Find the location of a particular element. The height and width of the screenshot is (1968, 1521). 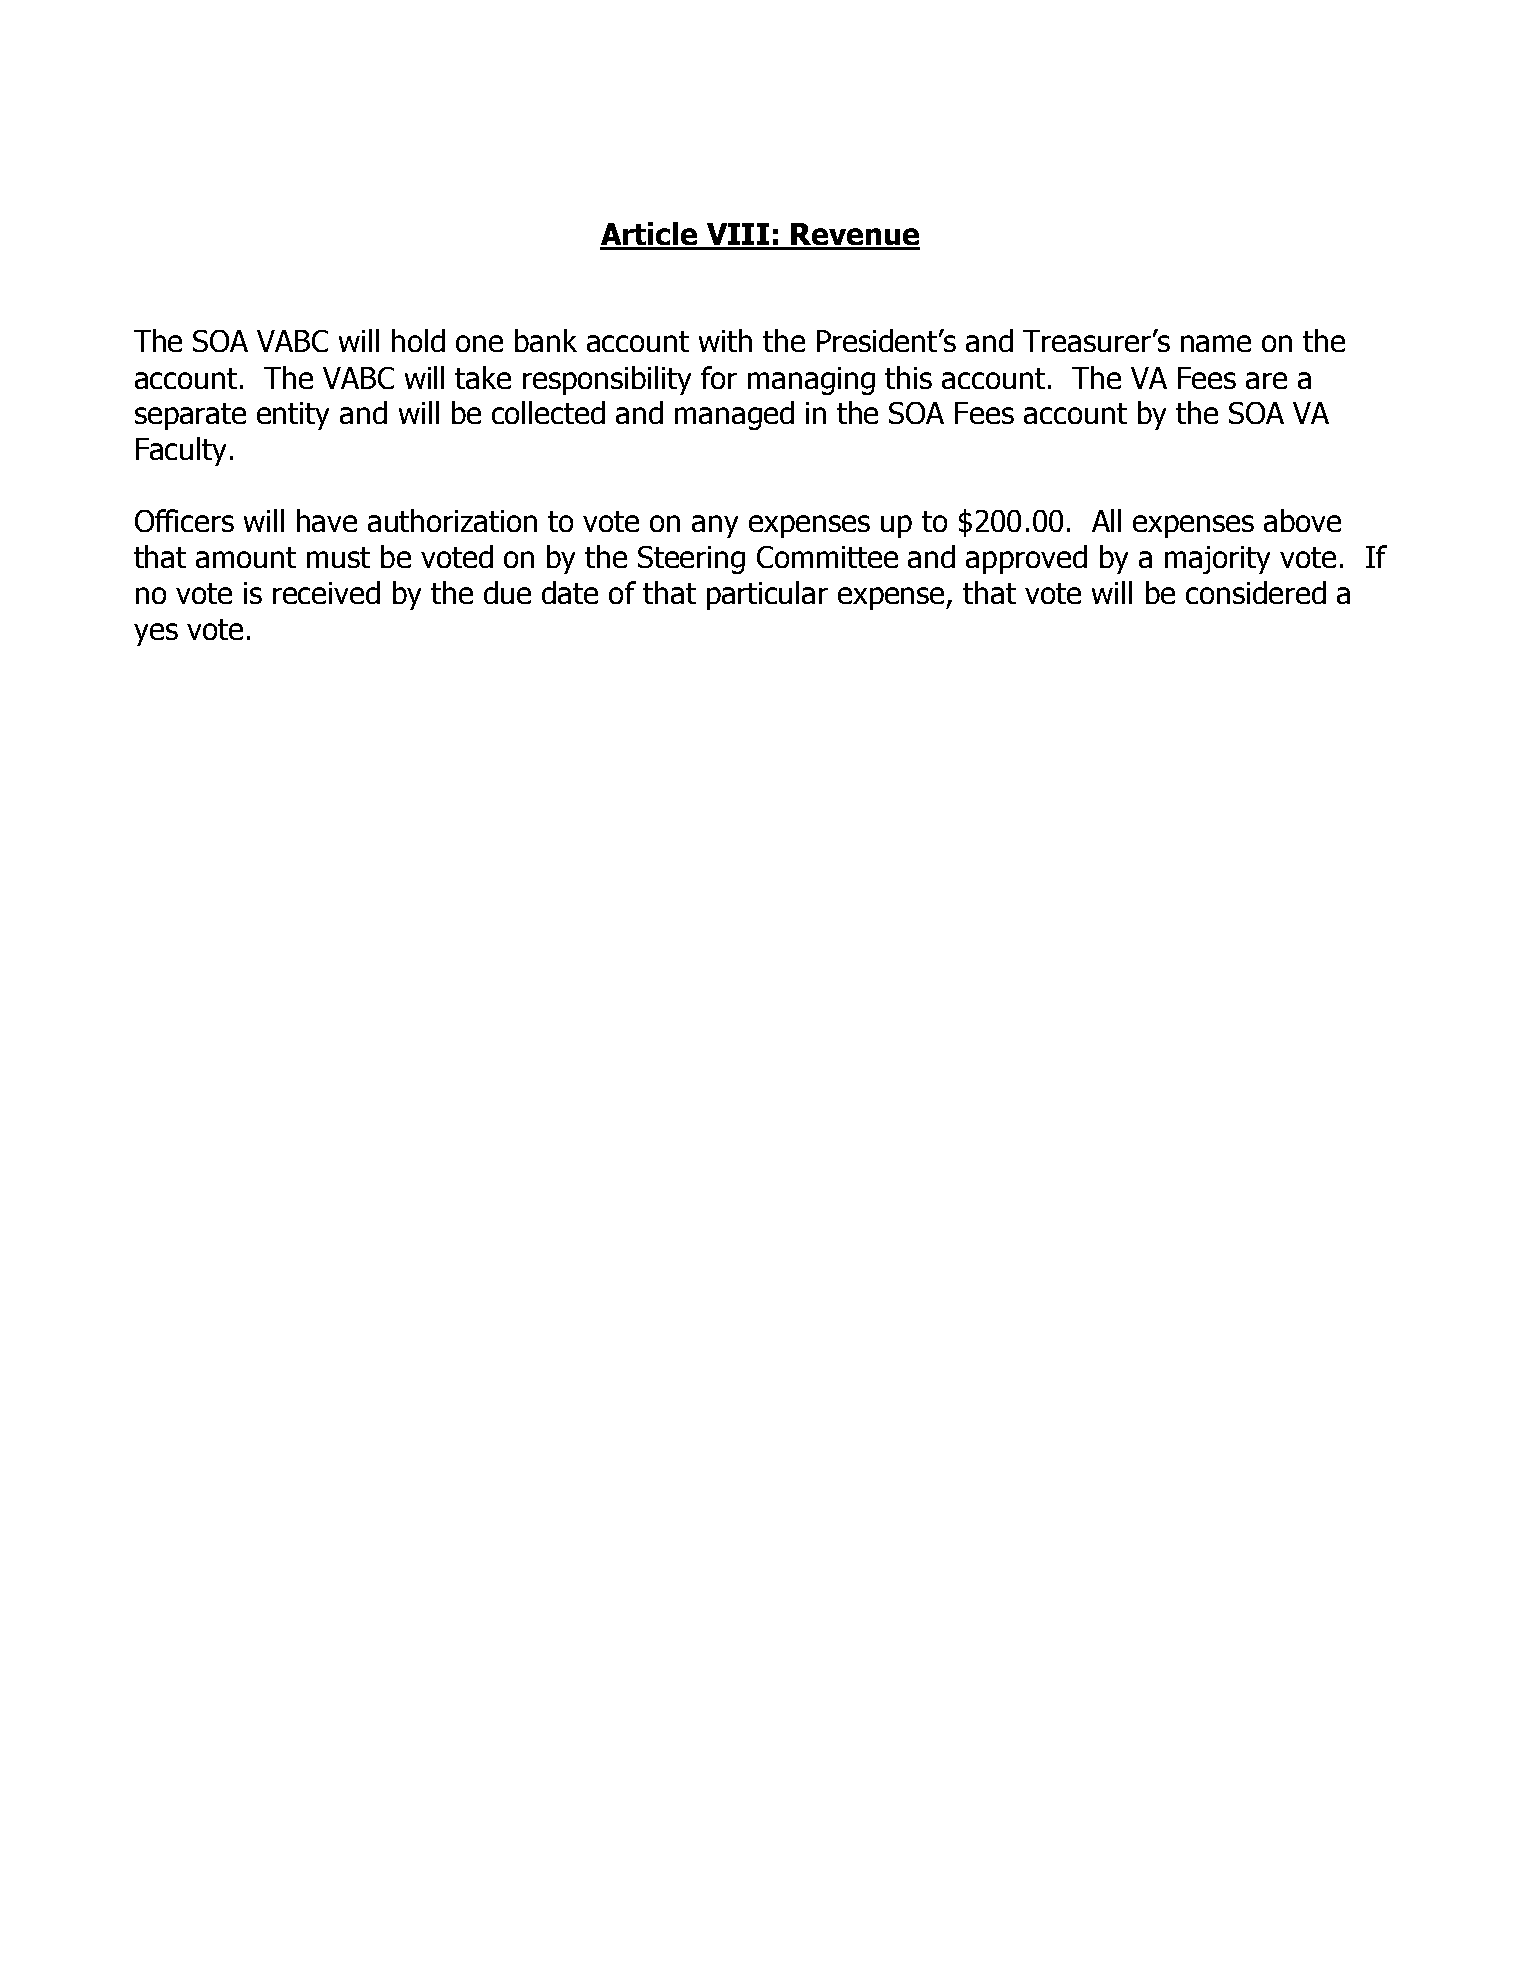

hold is located at coordinates (418, 340).
